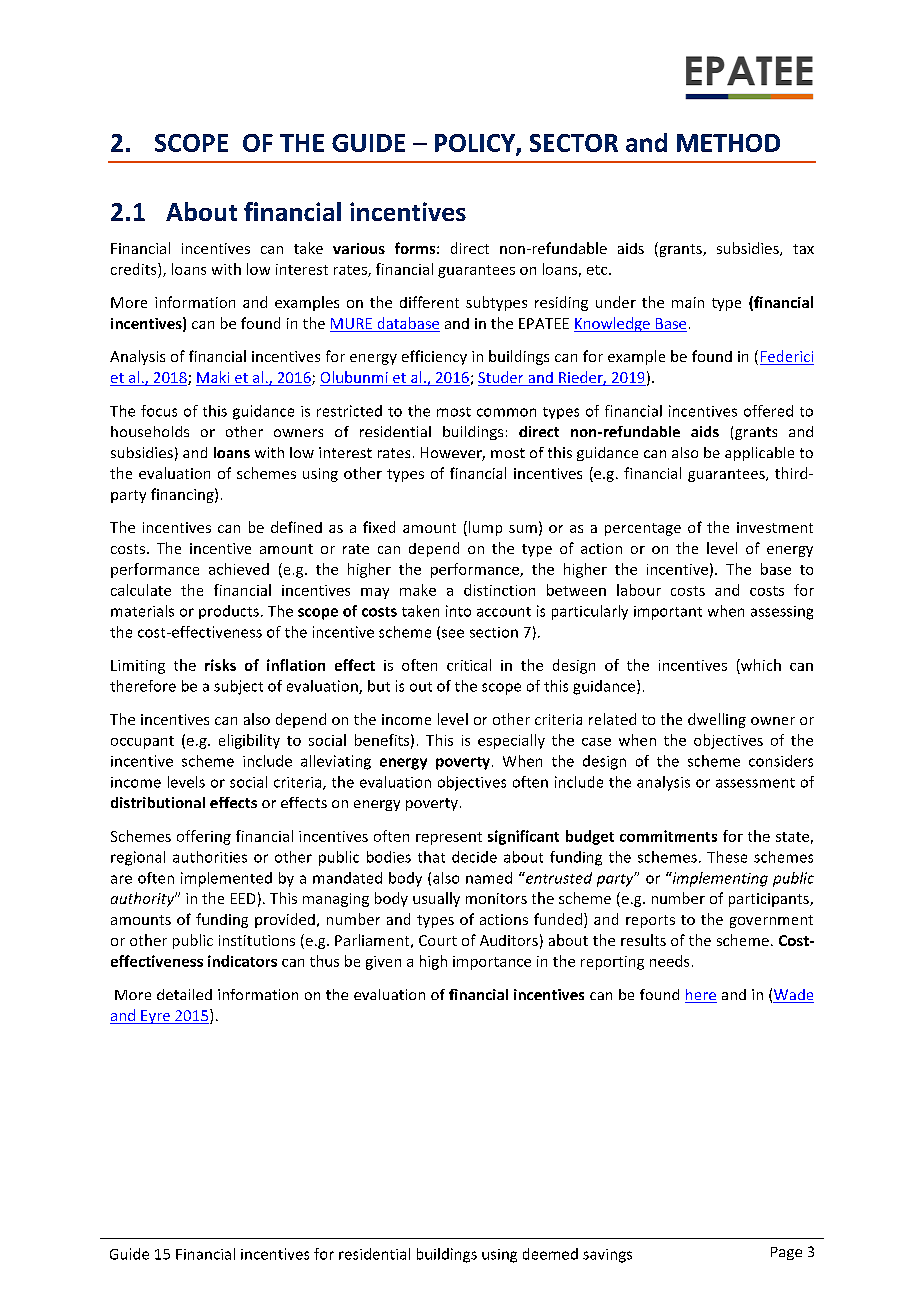 The image size is (924, 1308). What do you see at coordinates (155, 1017) in the image?
I see `Eyre` at bounding box center [155, 1017].
